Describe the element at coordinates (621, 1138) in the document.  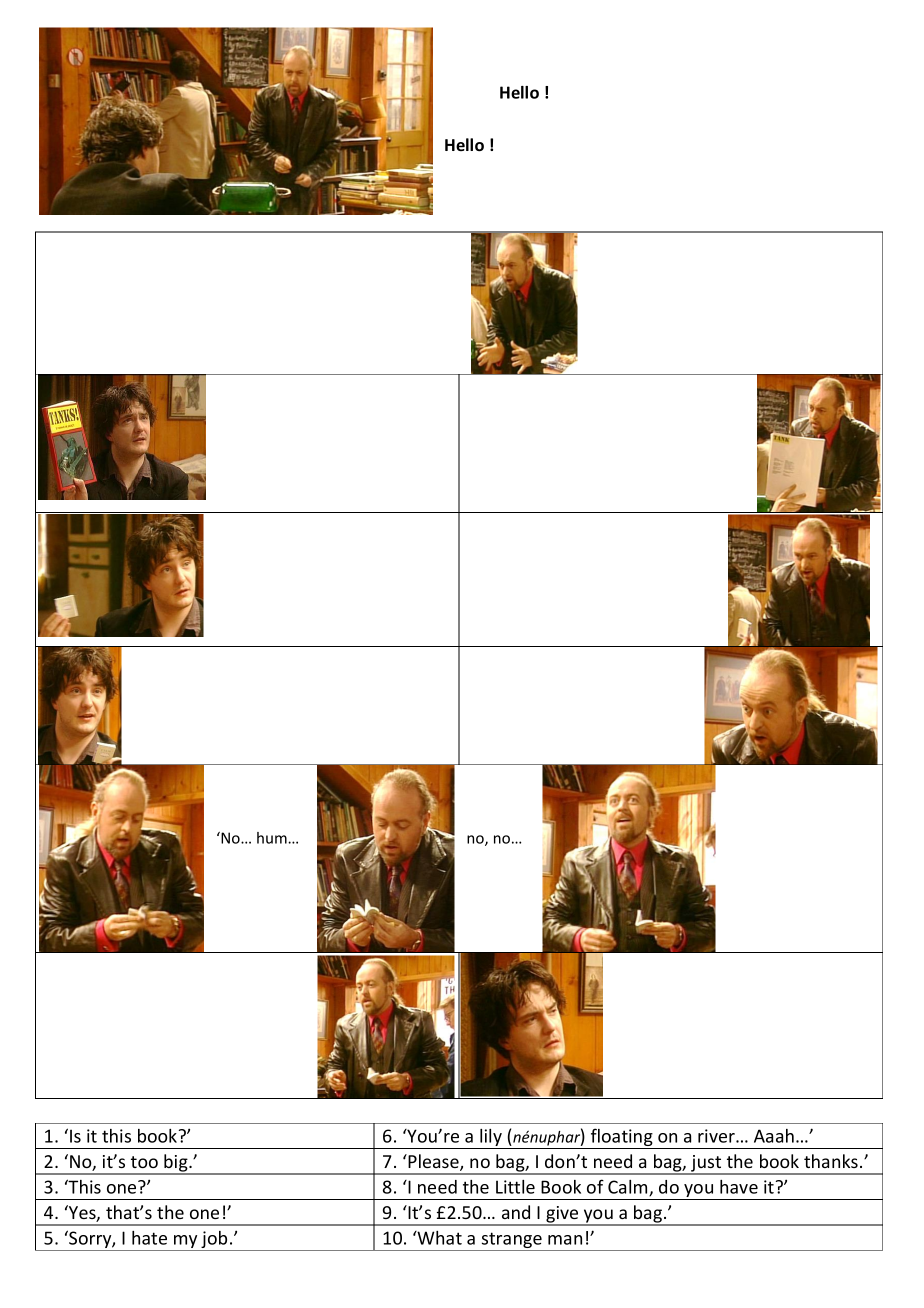
I see `floating` at that location.
